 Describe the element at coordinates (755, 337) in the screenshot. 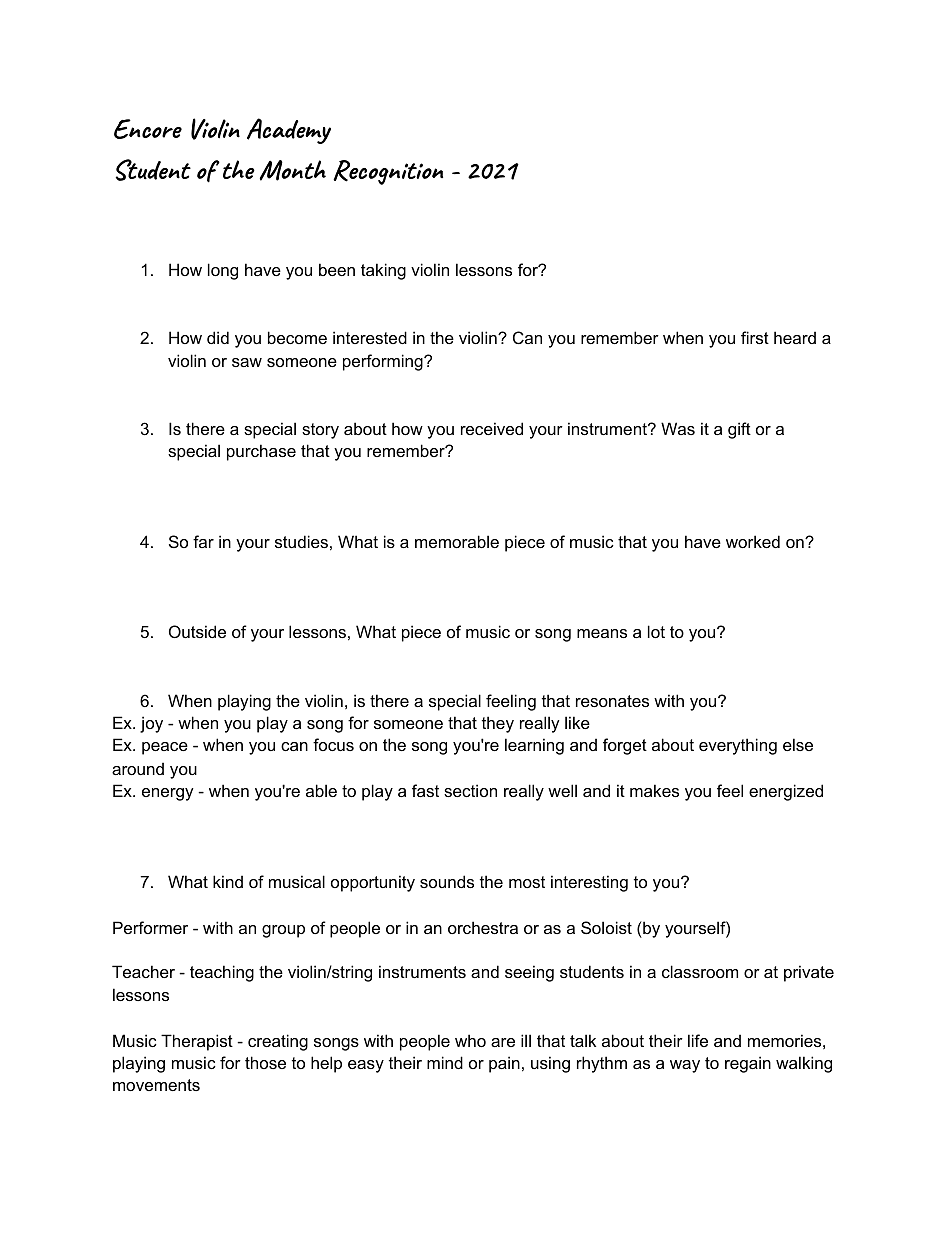

I see `first` at that location.
